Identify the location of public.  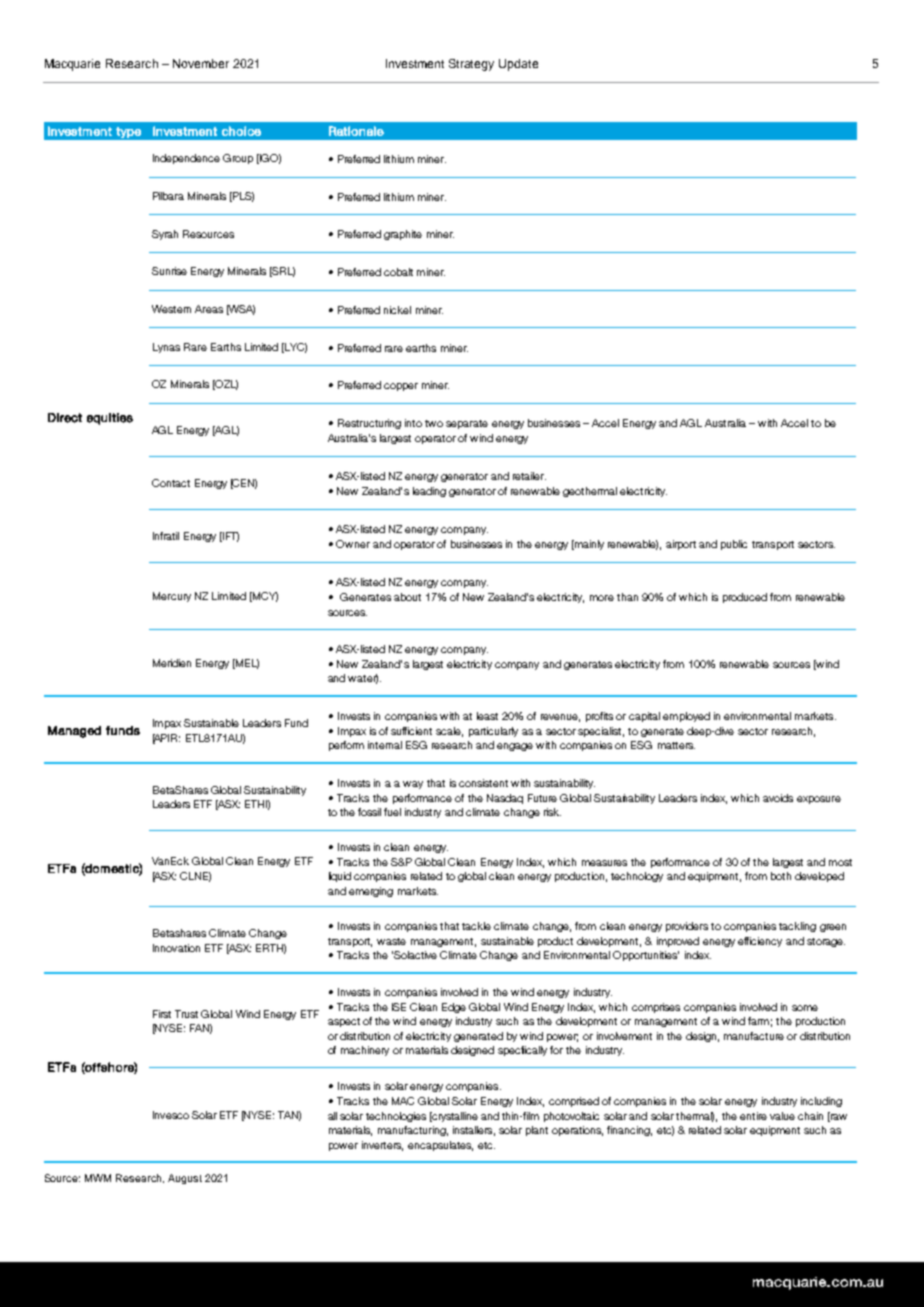
(734, 545).
